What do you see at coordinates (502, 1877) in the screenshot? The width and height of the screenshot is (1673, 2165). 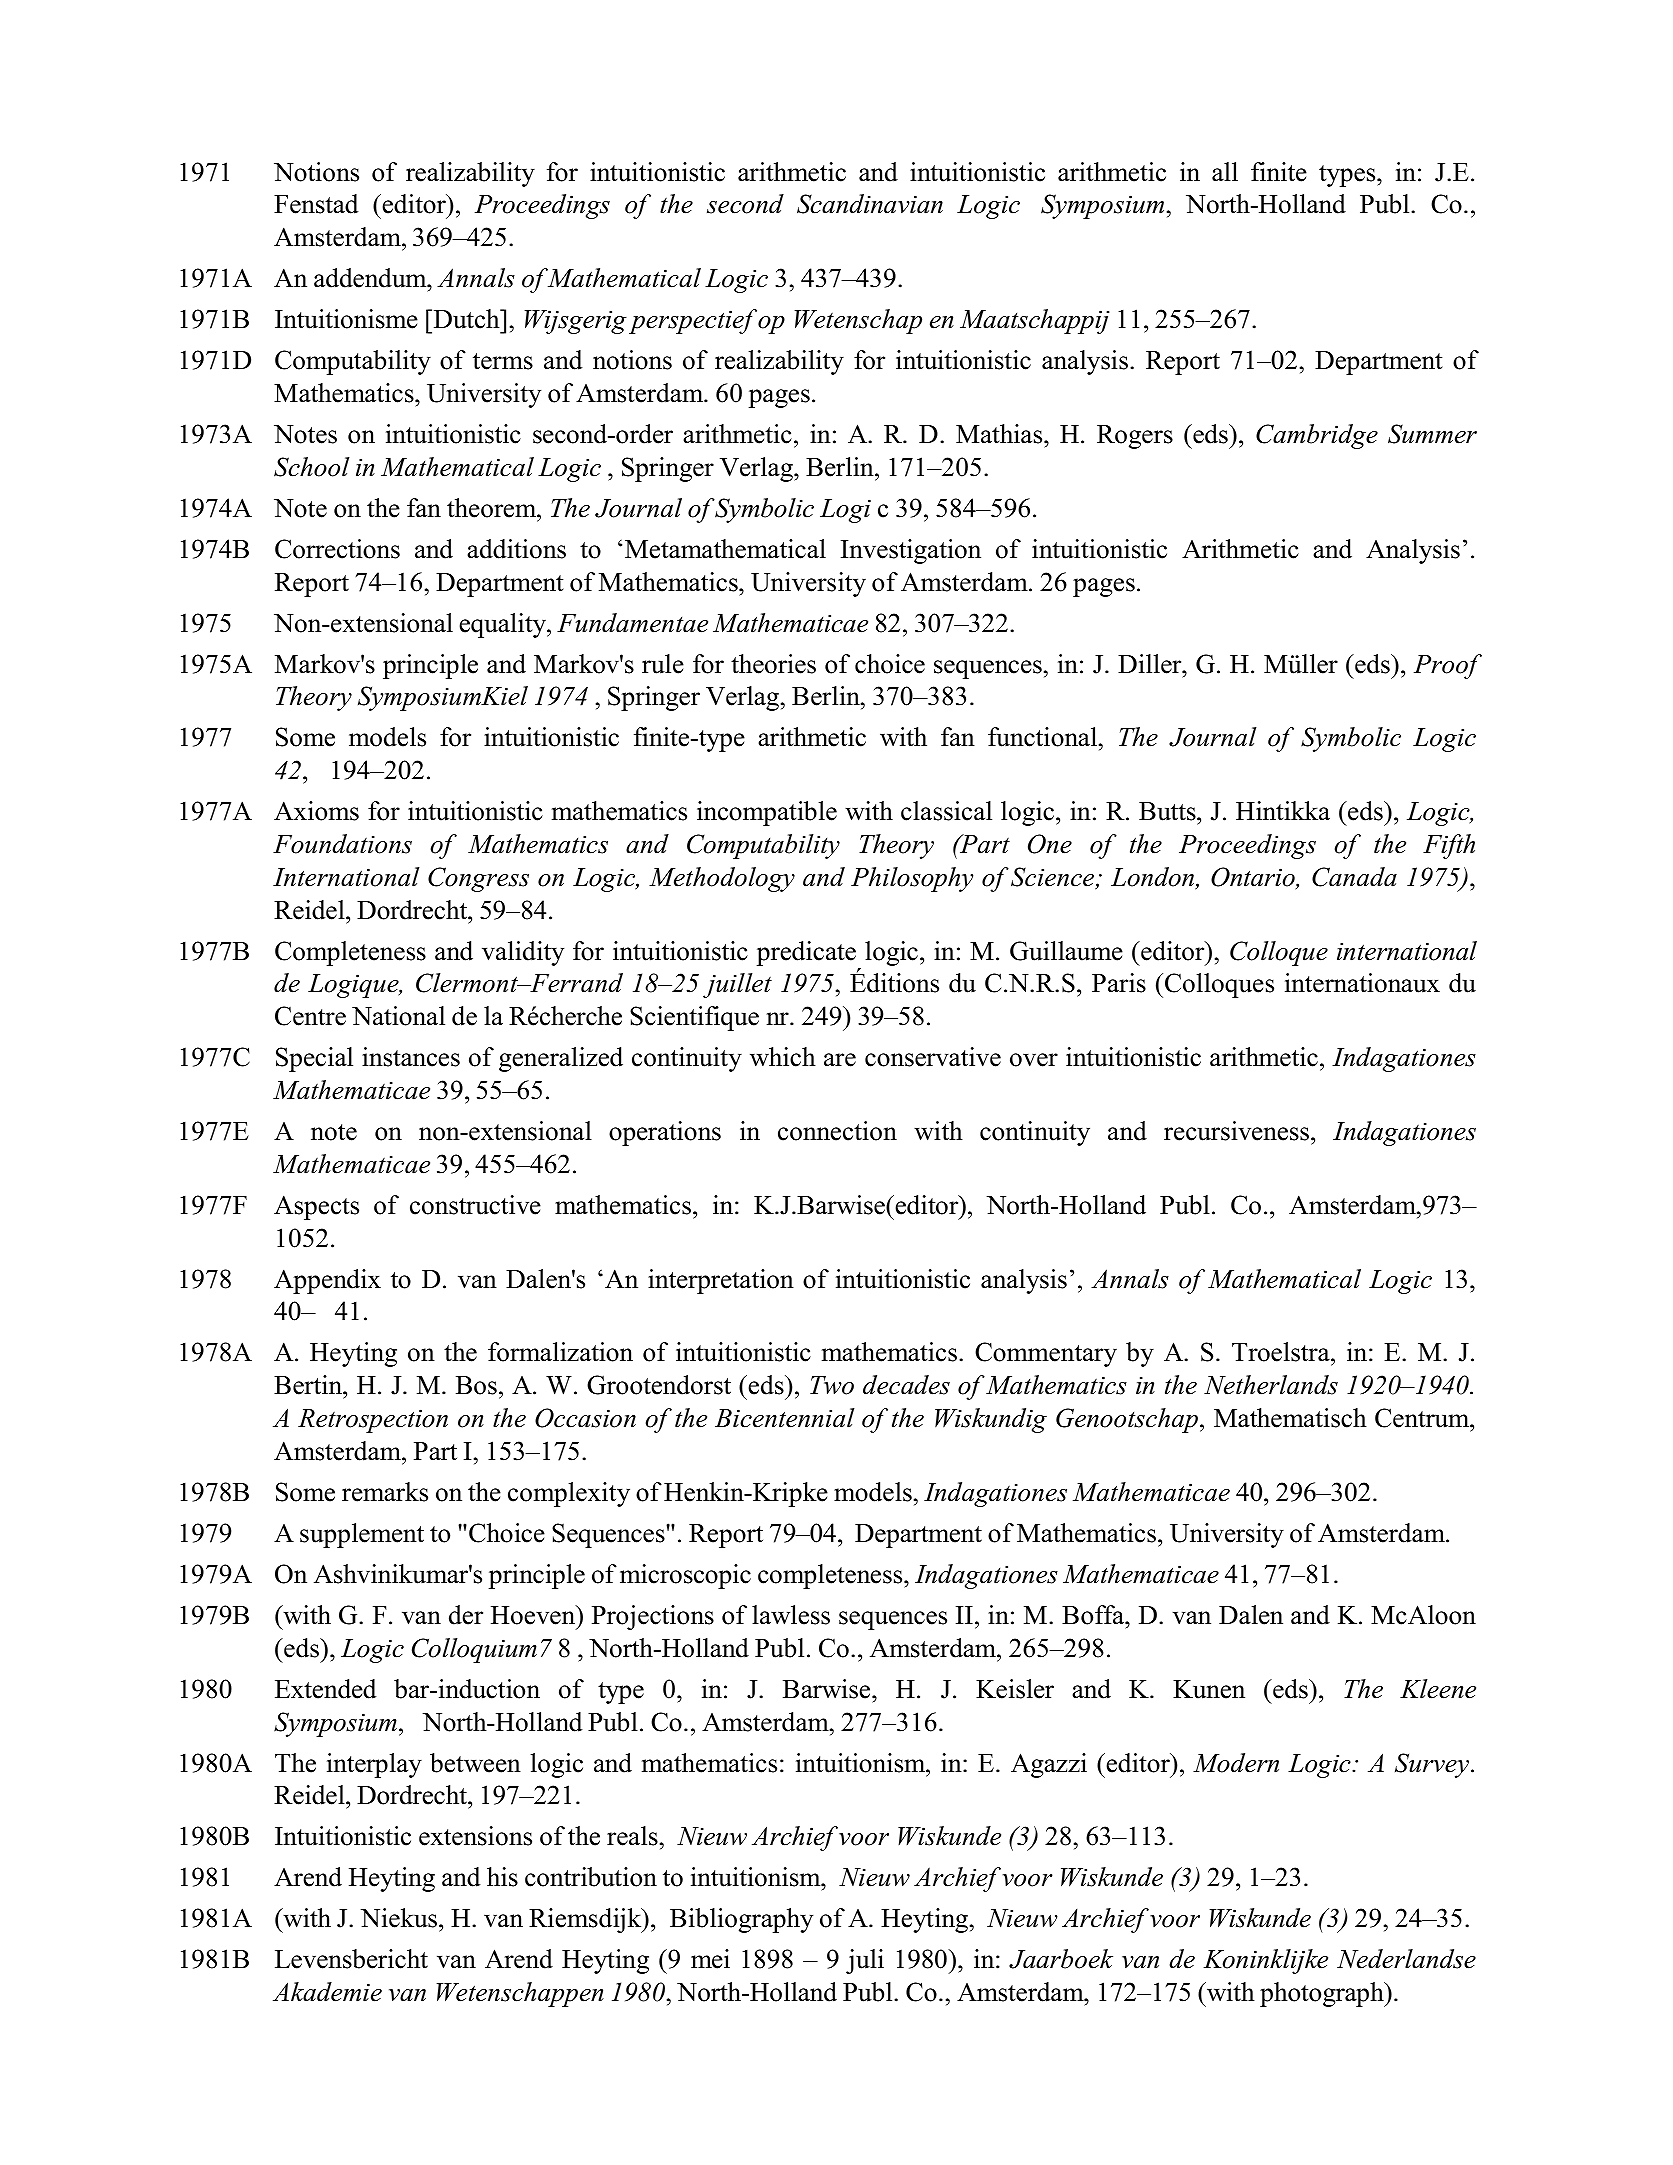 I see `his` at bounding box center [502, 1877].
